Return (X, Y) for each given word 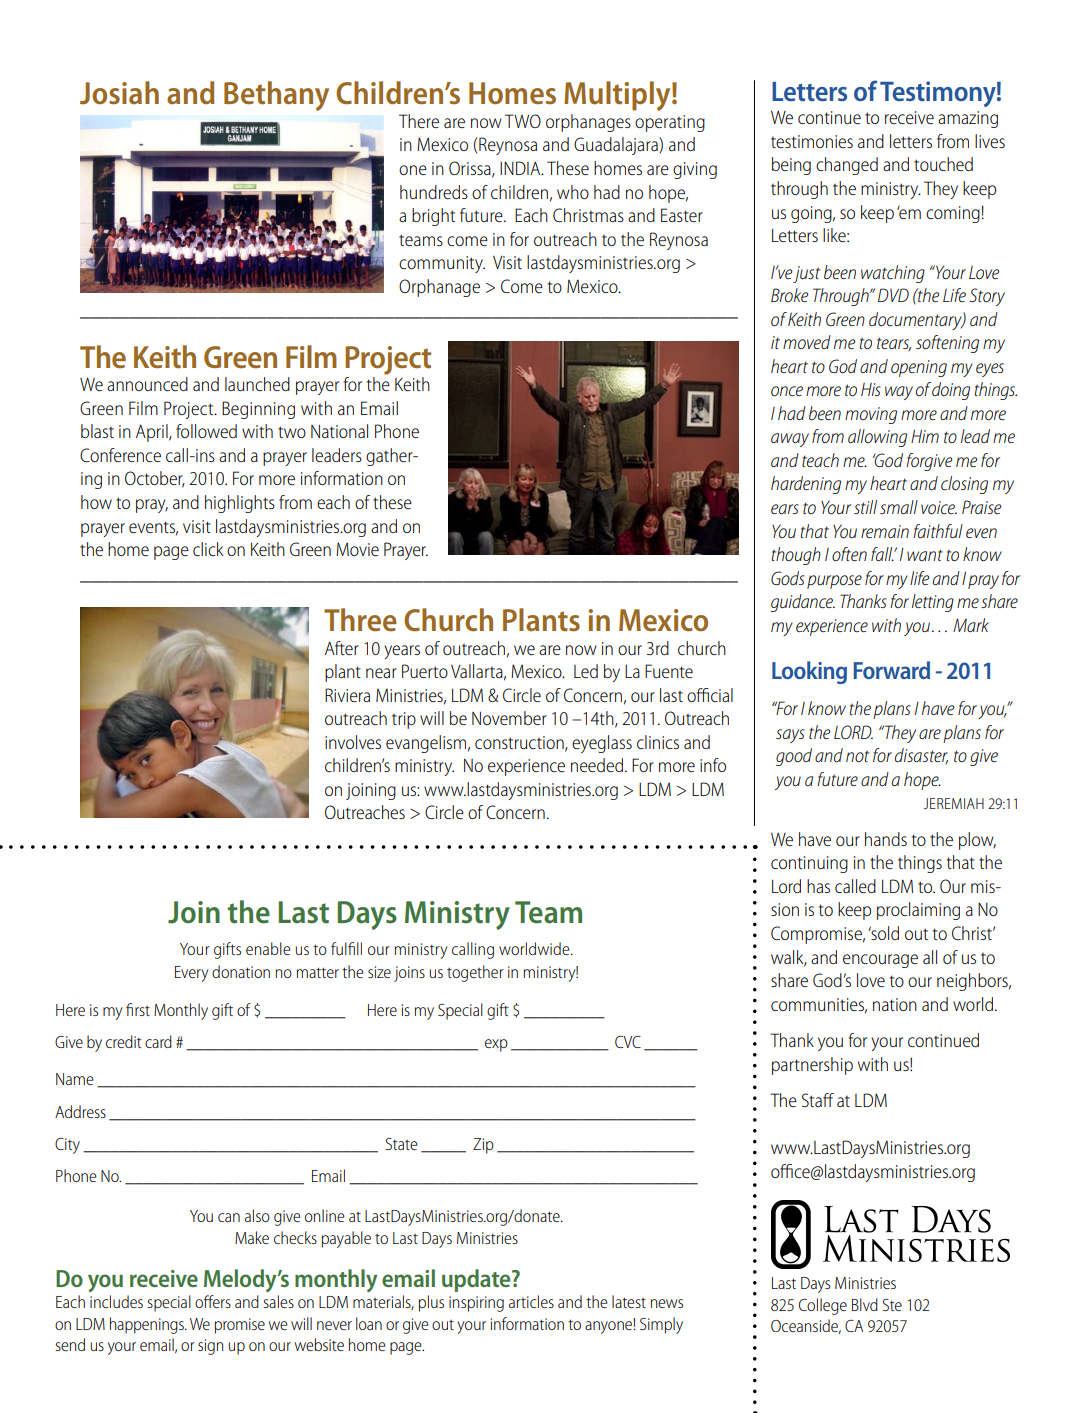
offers (213, 1301)
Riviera (347, 695)
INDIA (521, 168)
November (509, 718)
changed (847, 166)
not (857, 756)
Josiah (119, 93)
